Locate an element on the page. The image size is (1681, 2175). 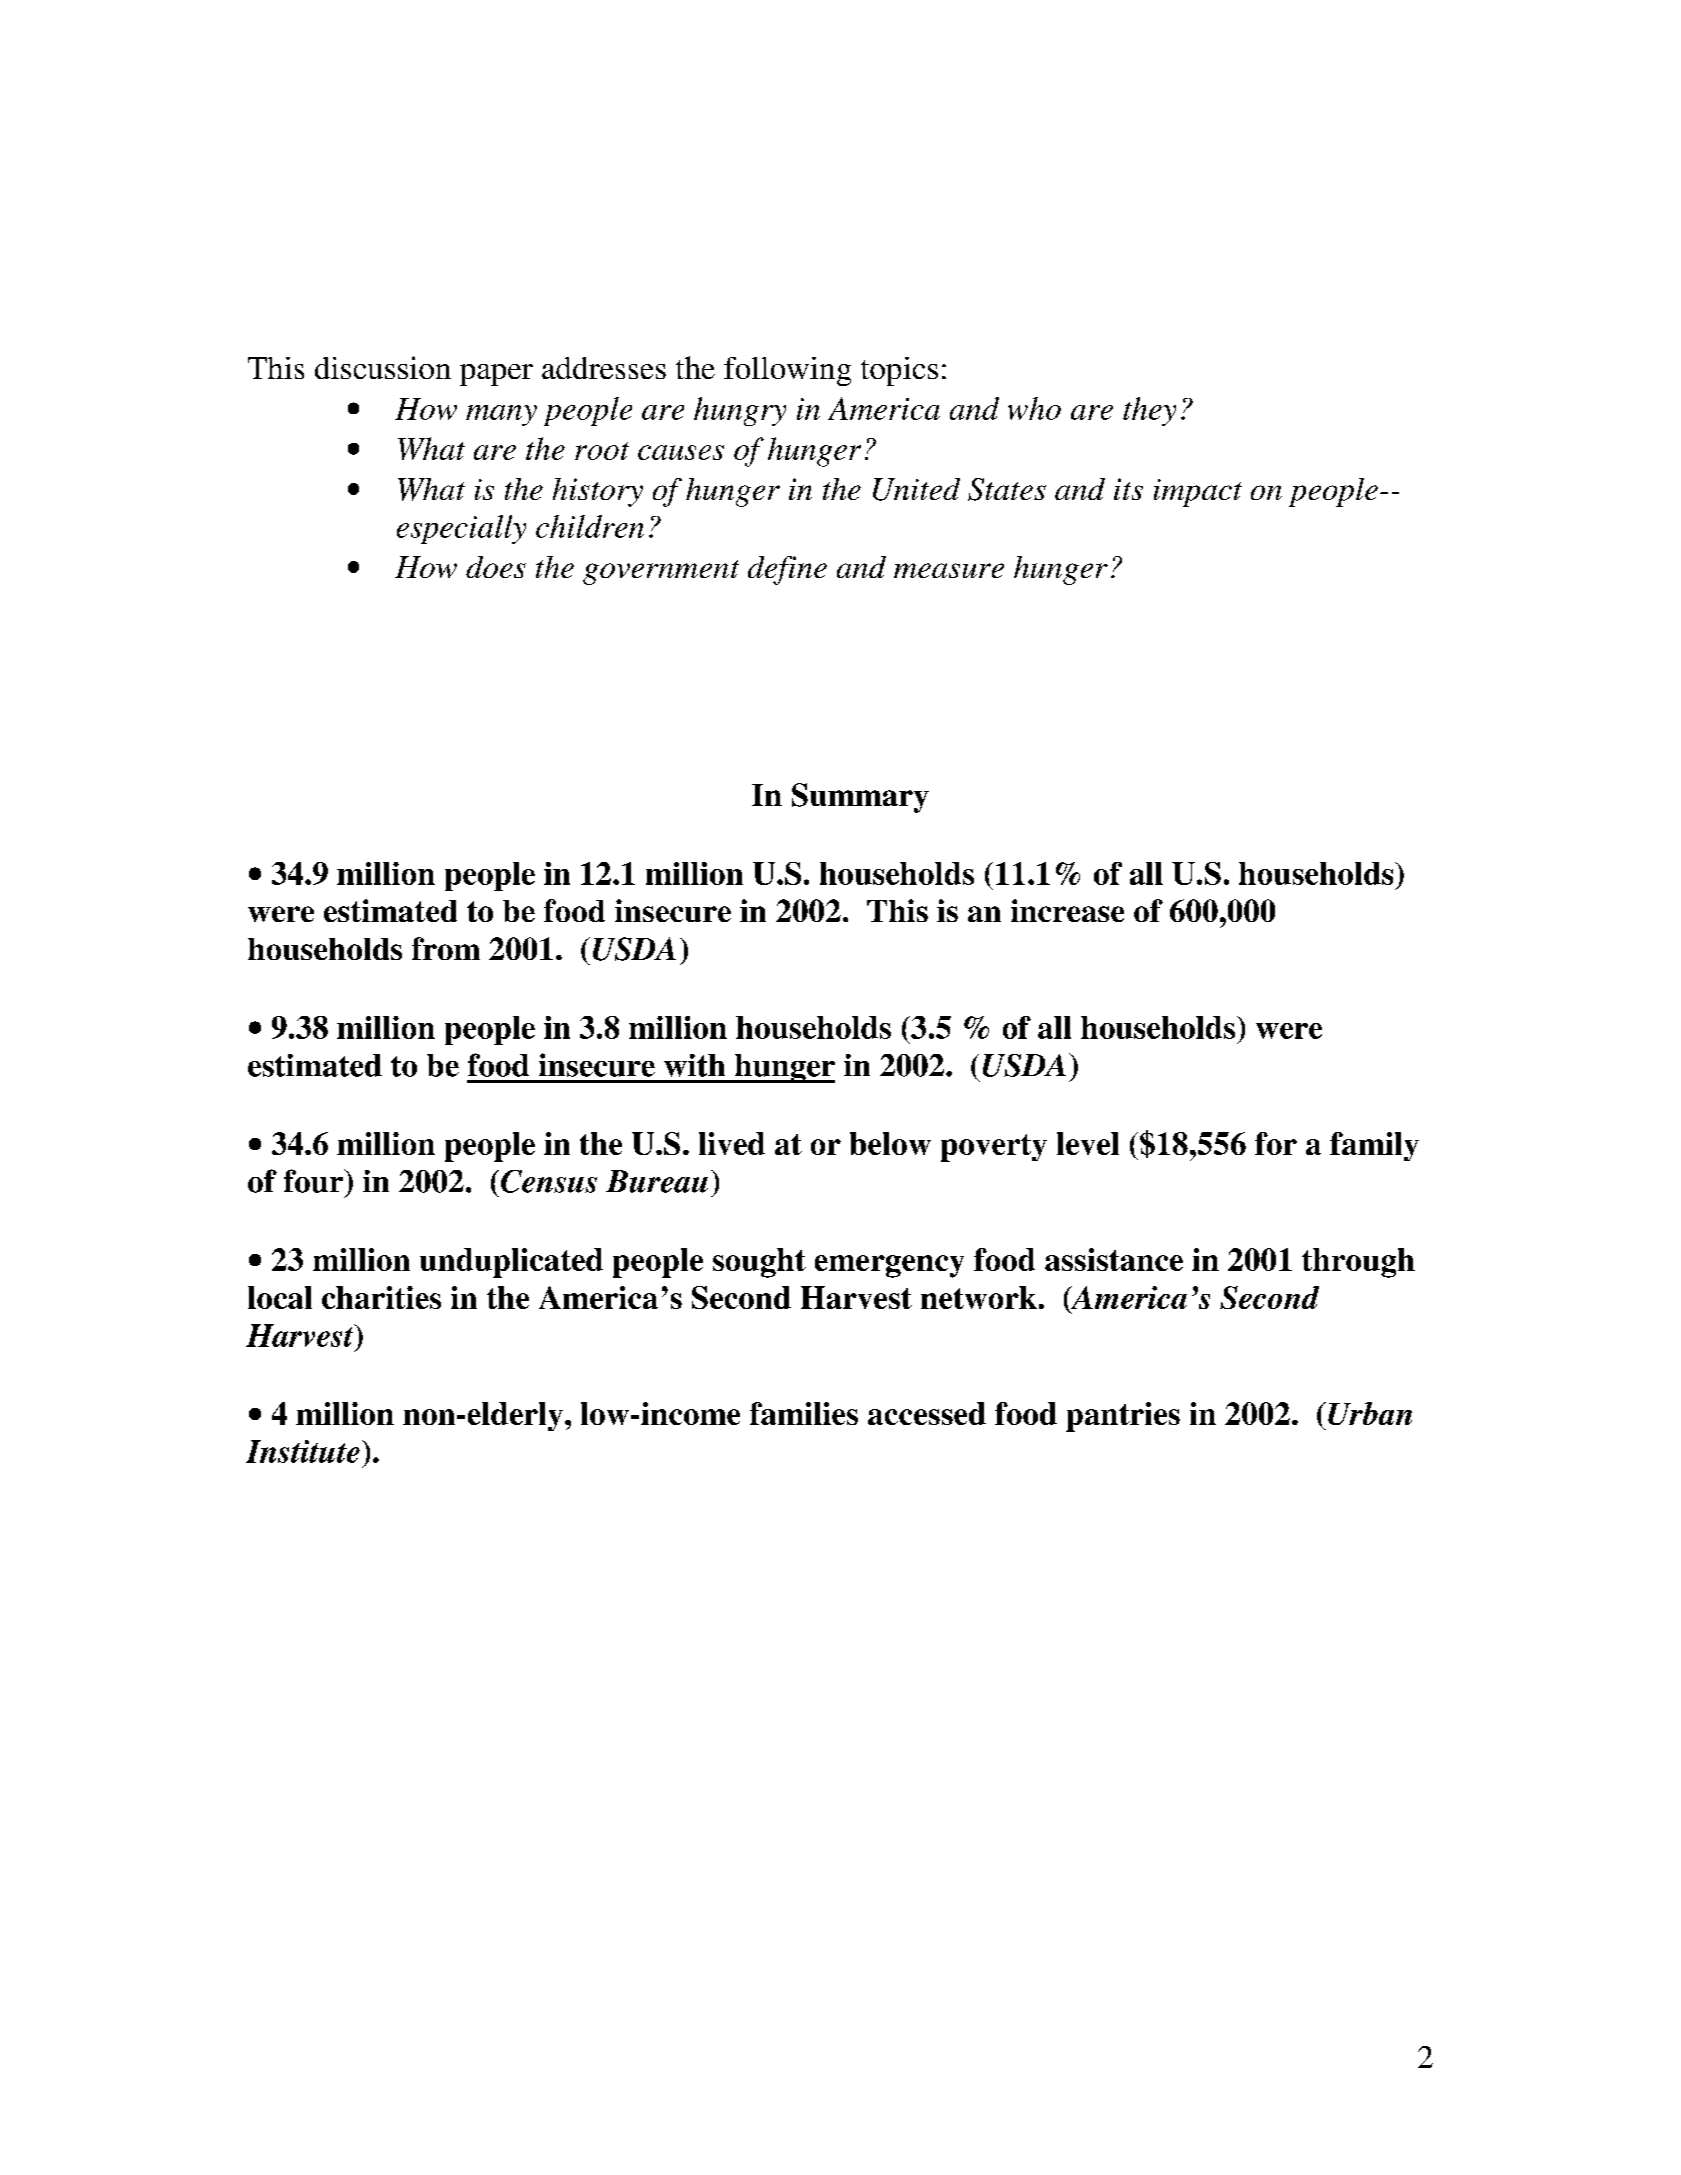
pantries is located at coordinates (1123, 1417).
